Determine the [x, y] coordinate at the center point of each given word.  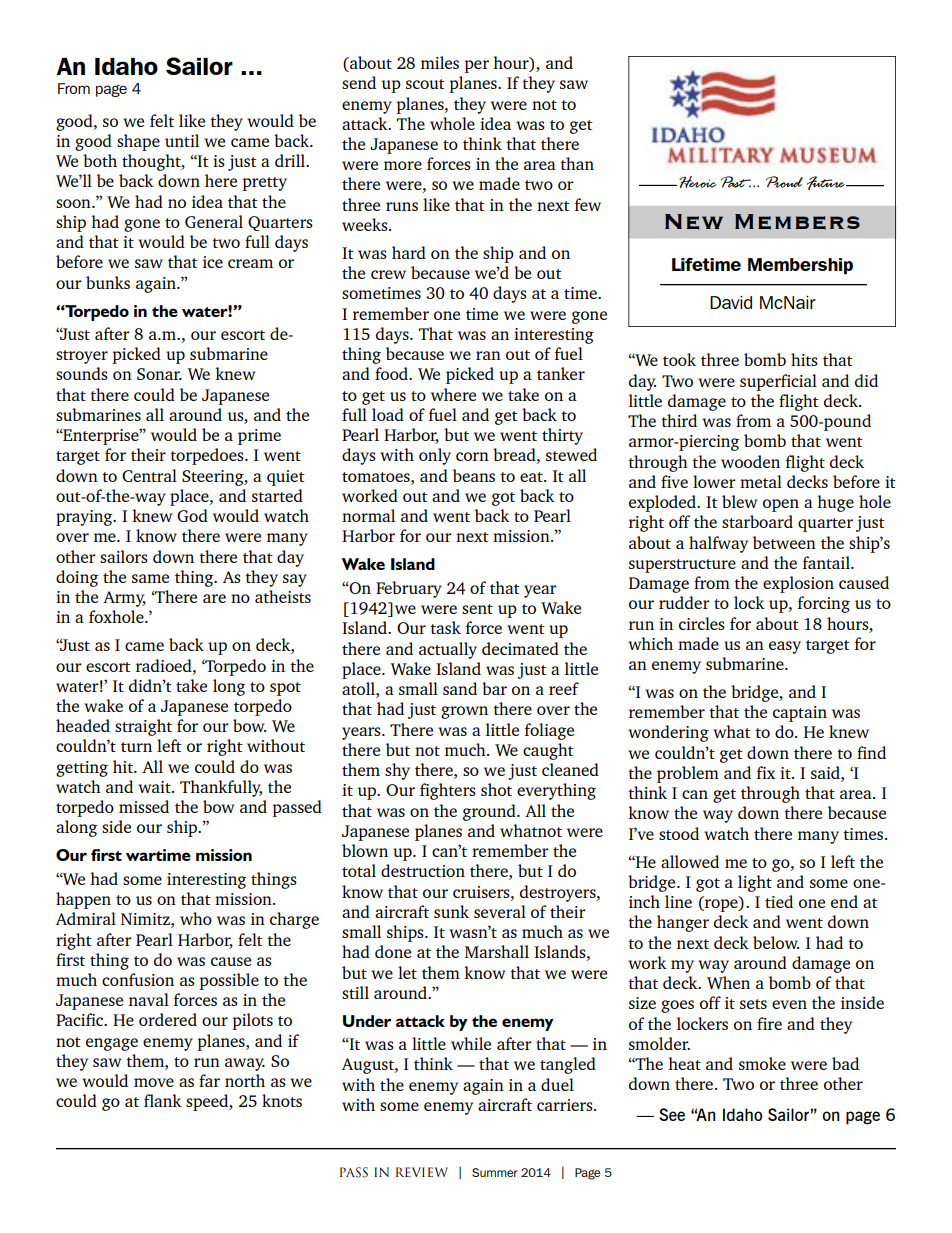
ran [488, 355]
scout [425, 84]
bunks [108, 282]
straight [143, 727]
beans [474, 475]
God [192, 515]
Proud [784, 182]
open [781, 505]
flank [163, 1100]
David [731, 302]
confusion [138, 979]
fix [766, 772]
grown [464, 712]
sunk [451, 911]
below [776, 942]
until [182, 140]
